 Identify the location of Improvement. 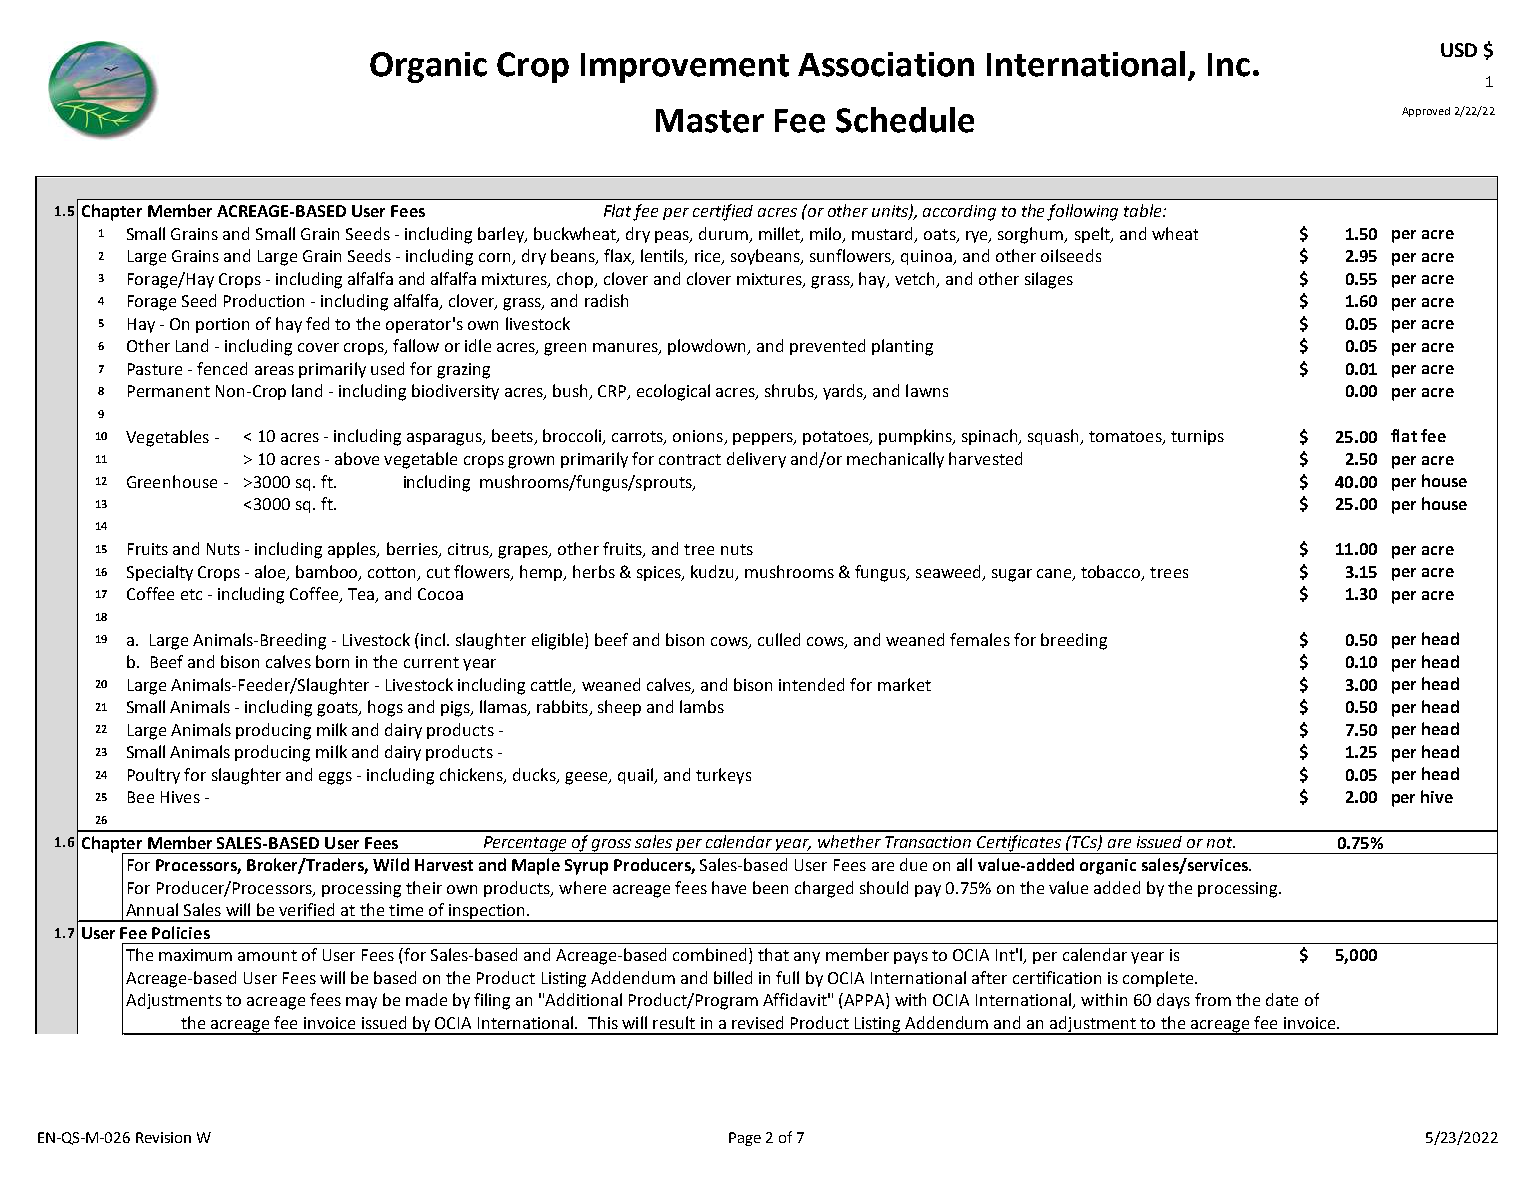
(685, 68).
